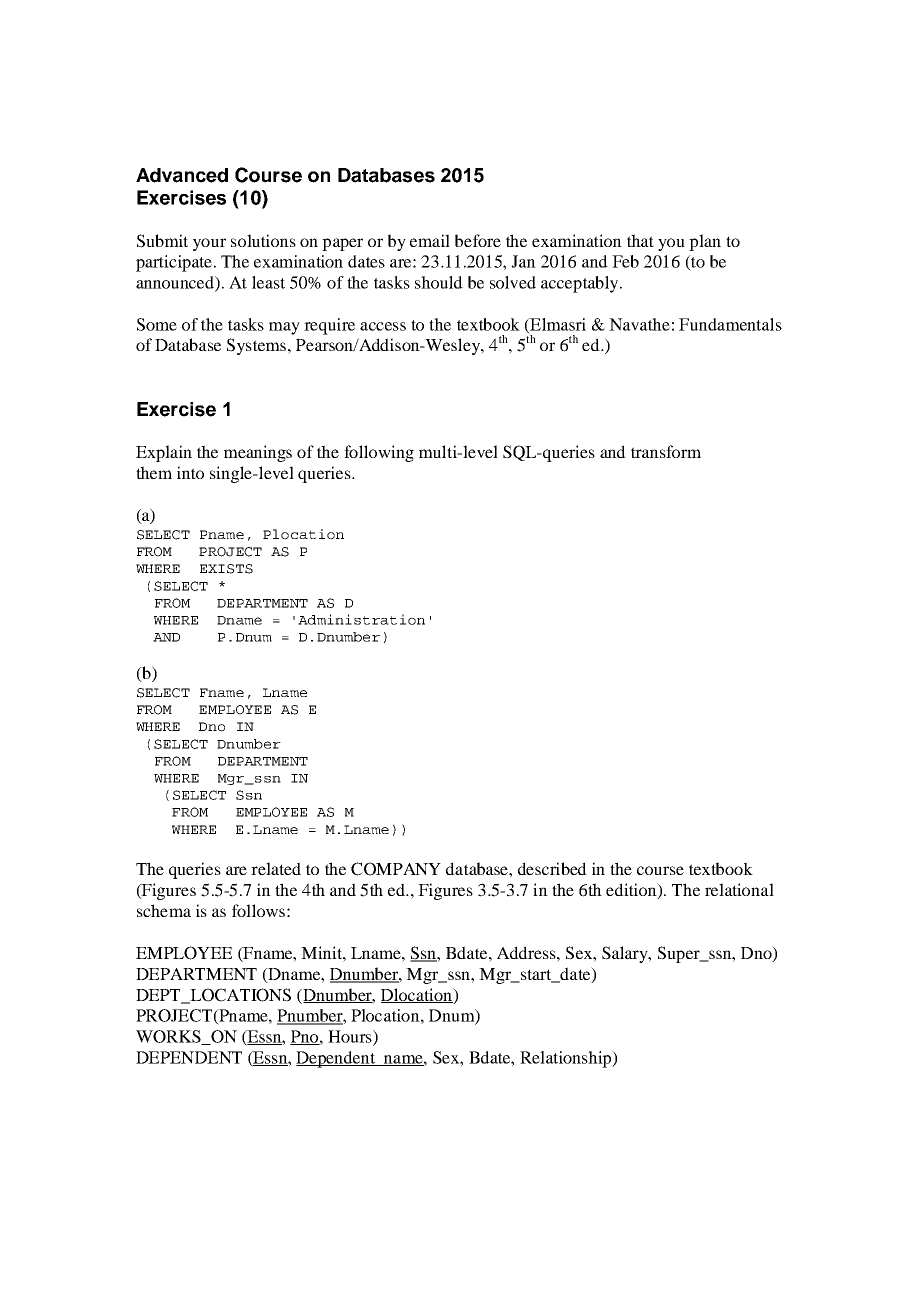 This image has width=924, height=1308. I want to click on Advanced, so click(182, 175).
